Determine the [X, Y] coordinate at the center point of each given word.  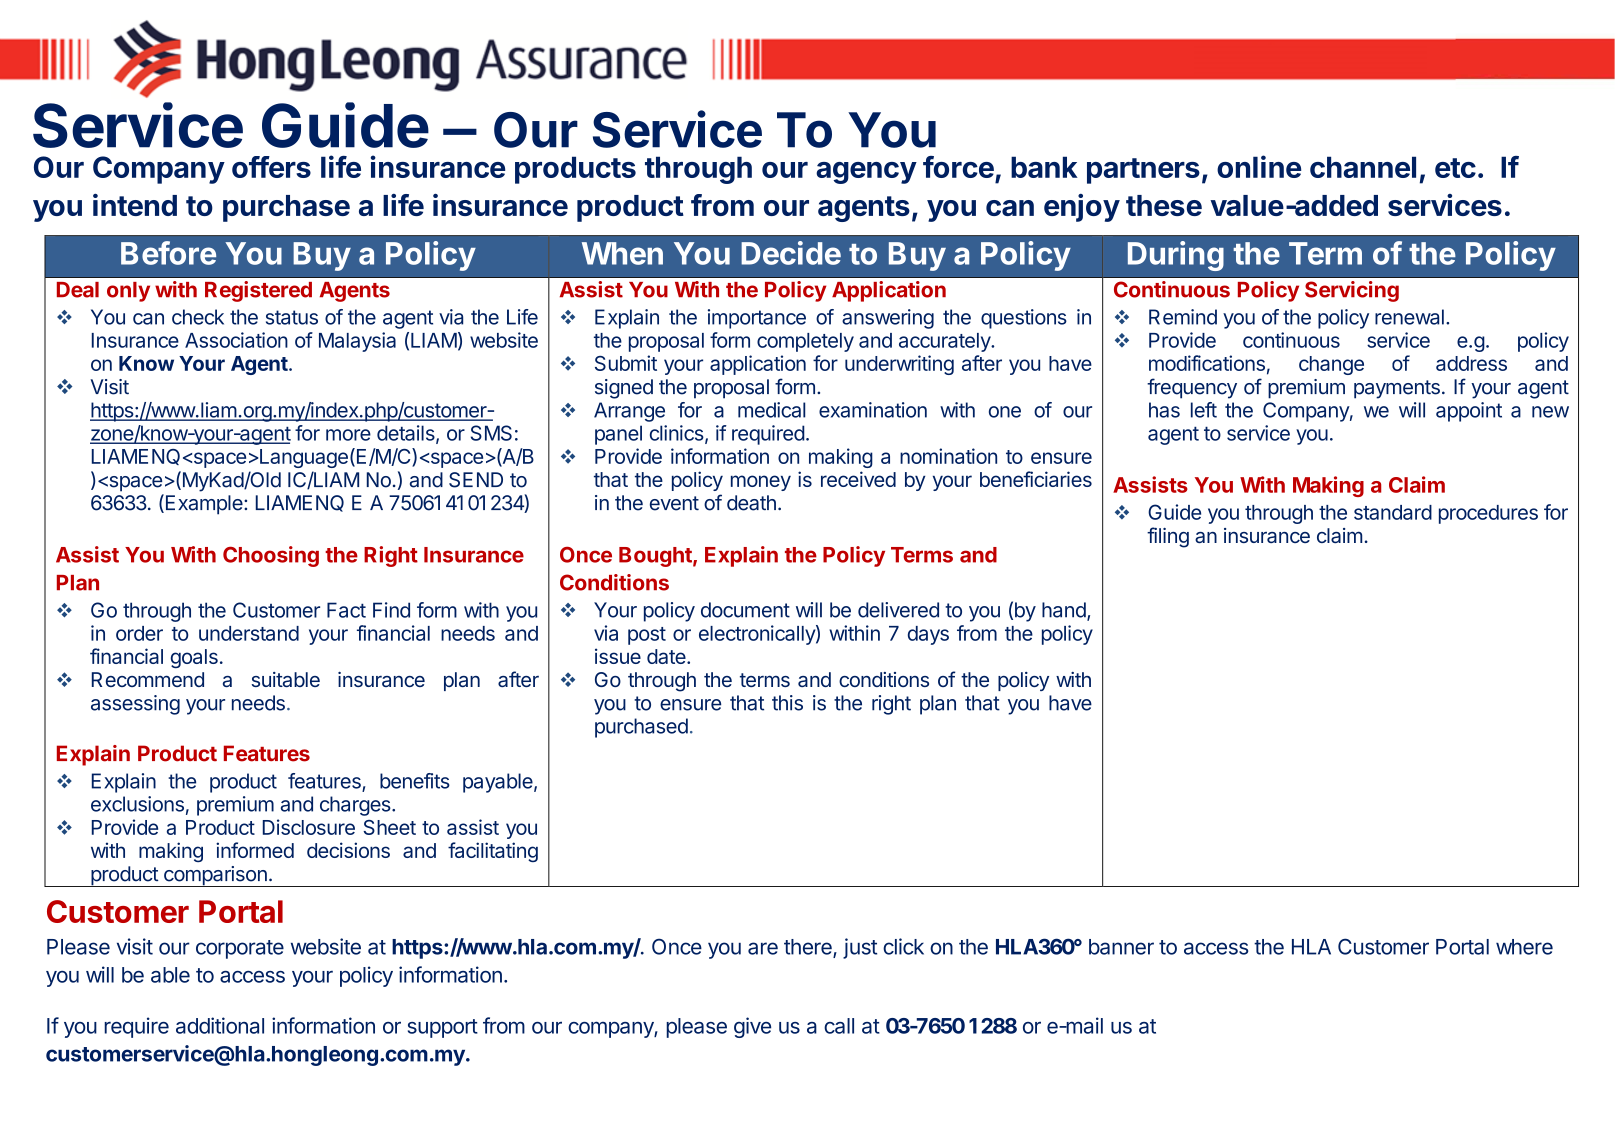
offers [271, 167]
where [1524, 947]
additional [220, 1025]
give [752, 1027]
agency [866, 173]
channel [1363, 167]
